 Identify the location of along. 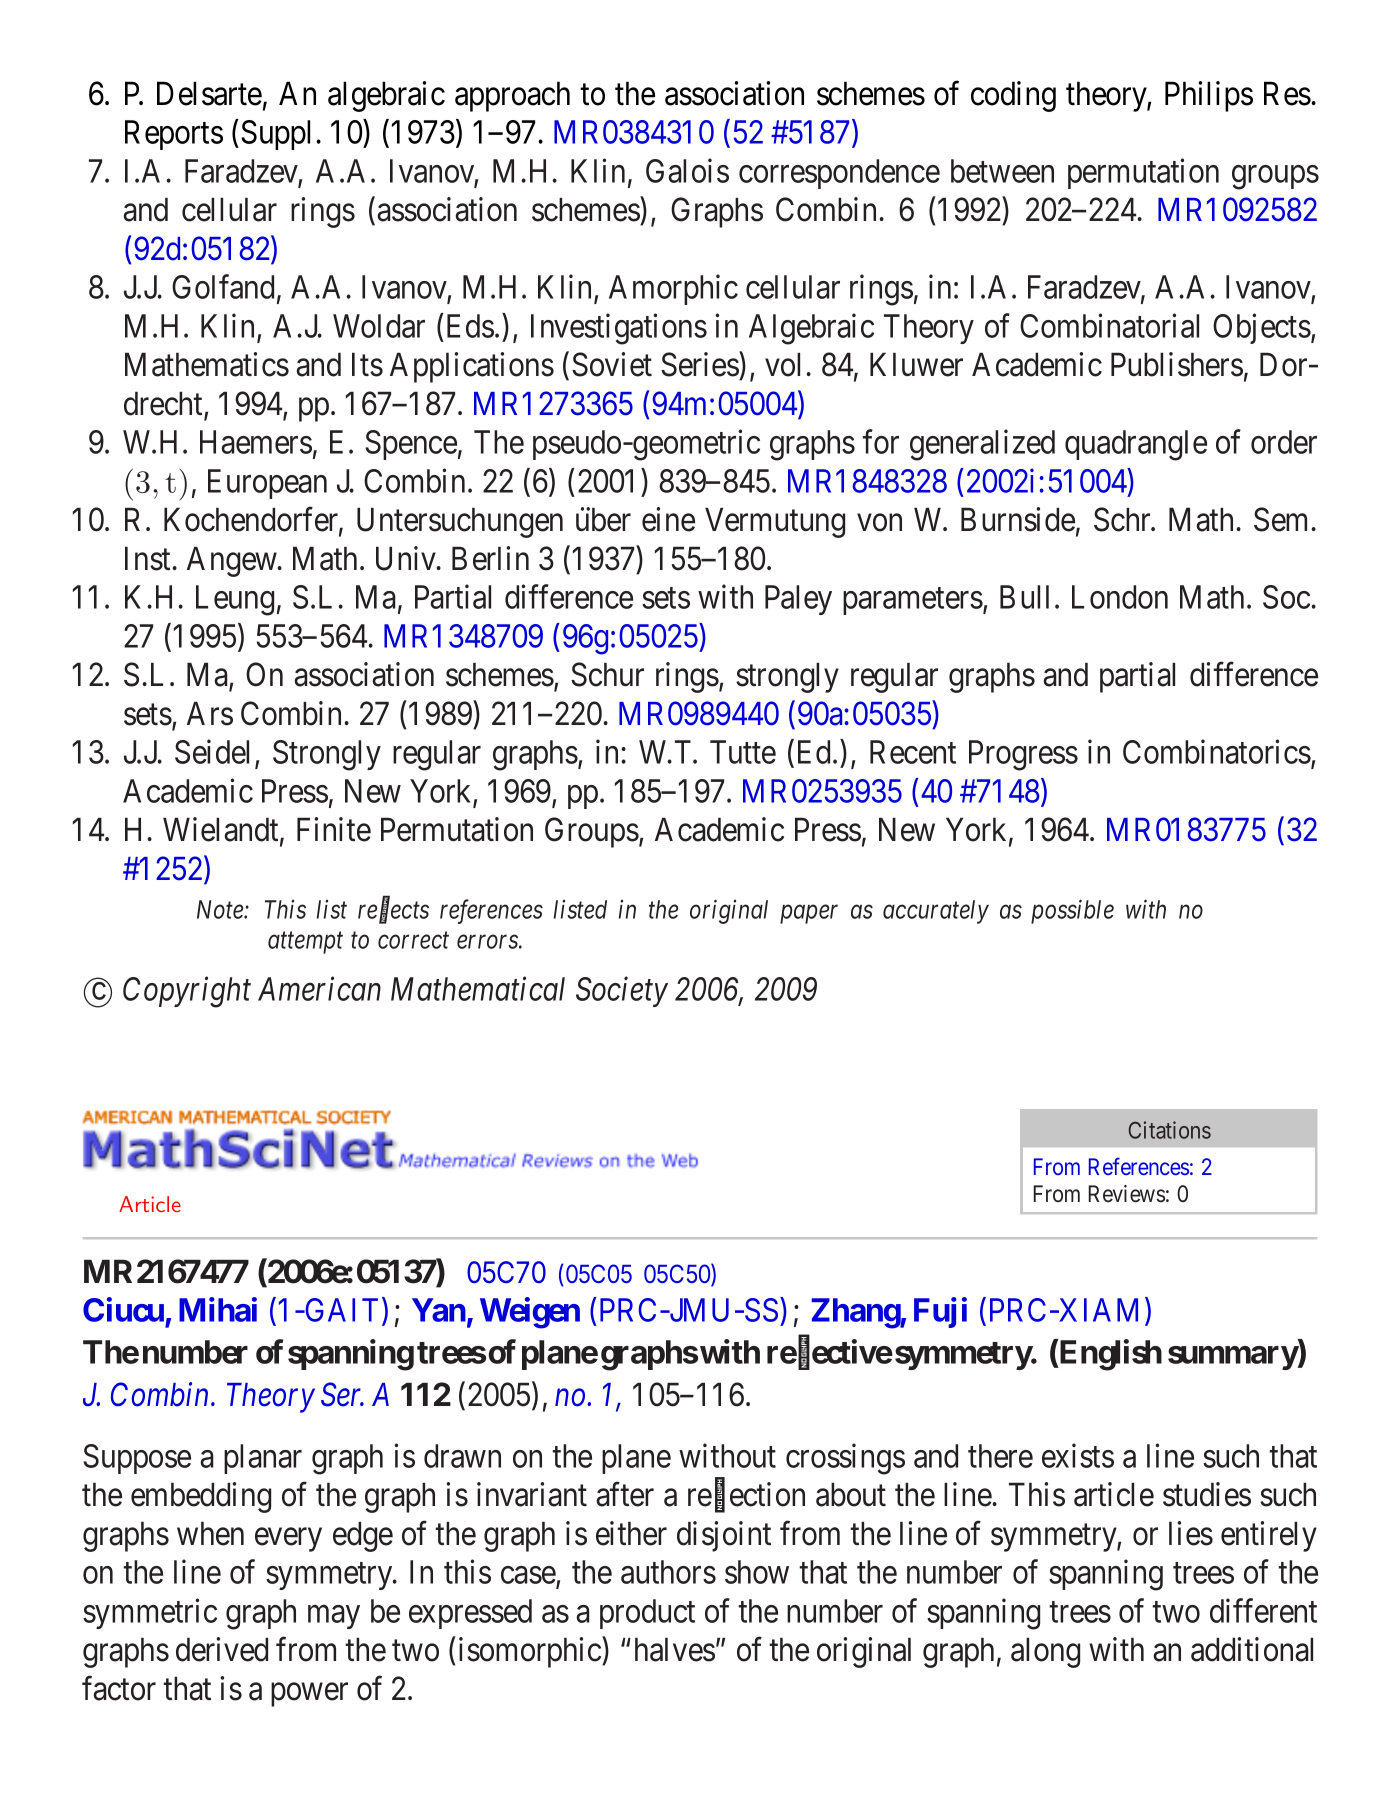
(1045, 1652).
